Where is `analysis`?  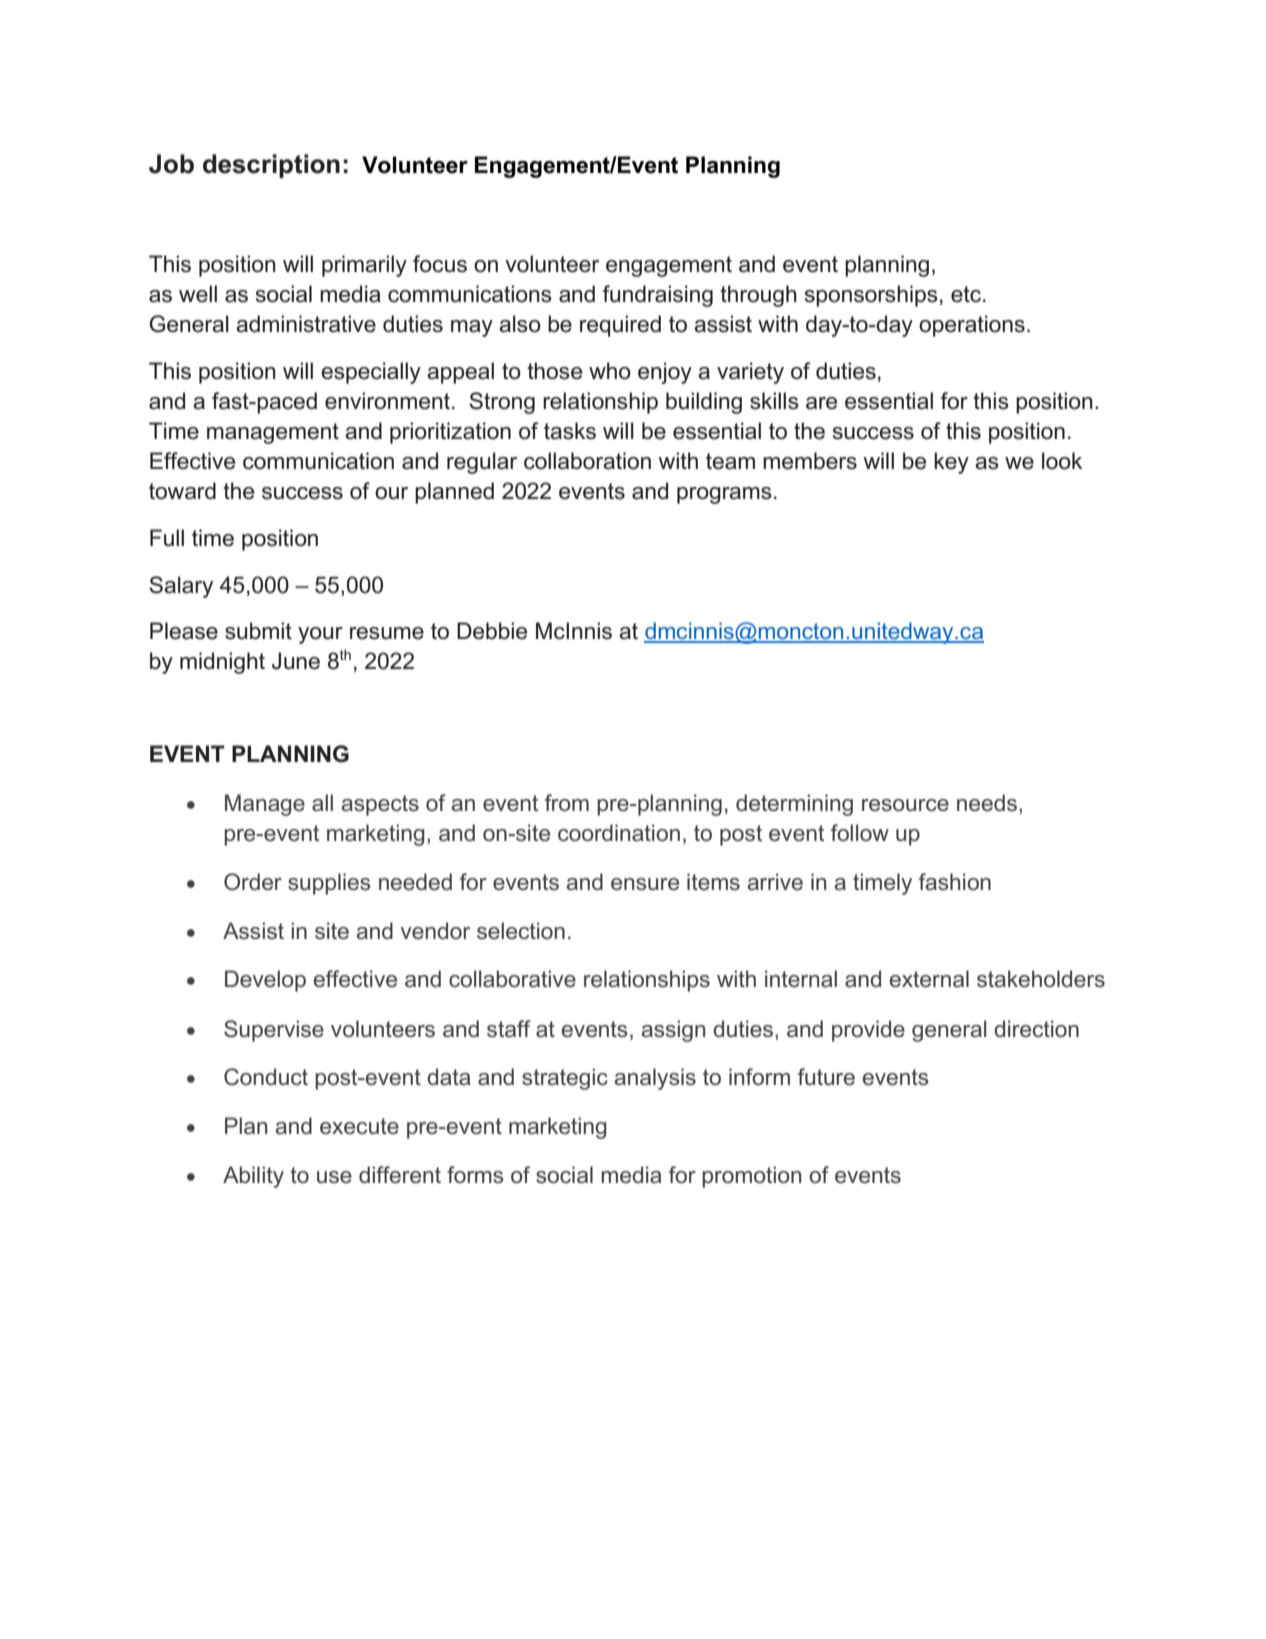
analysis is located at coordinates (655, 1079).
